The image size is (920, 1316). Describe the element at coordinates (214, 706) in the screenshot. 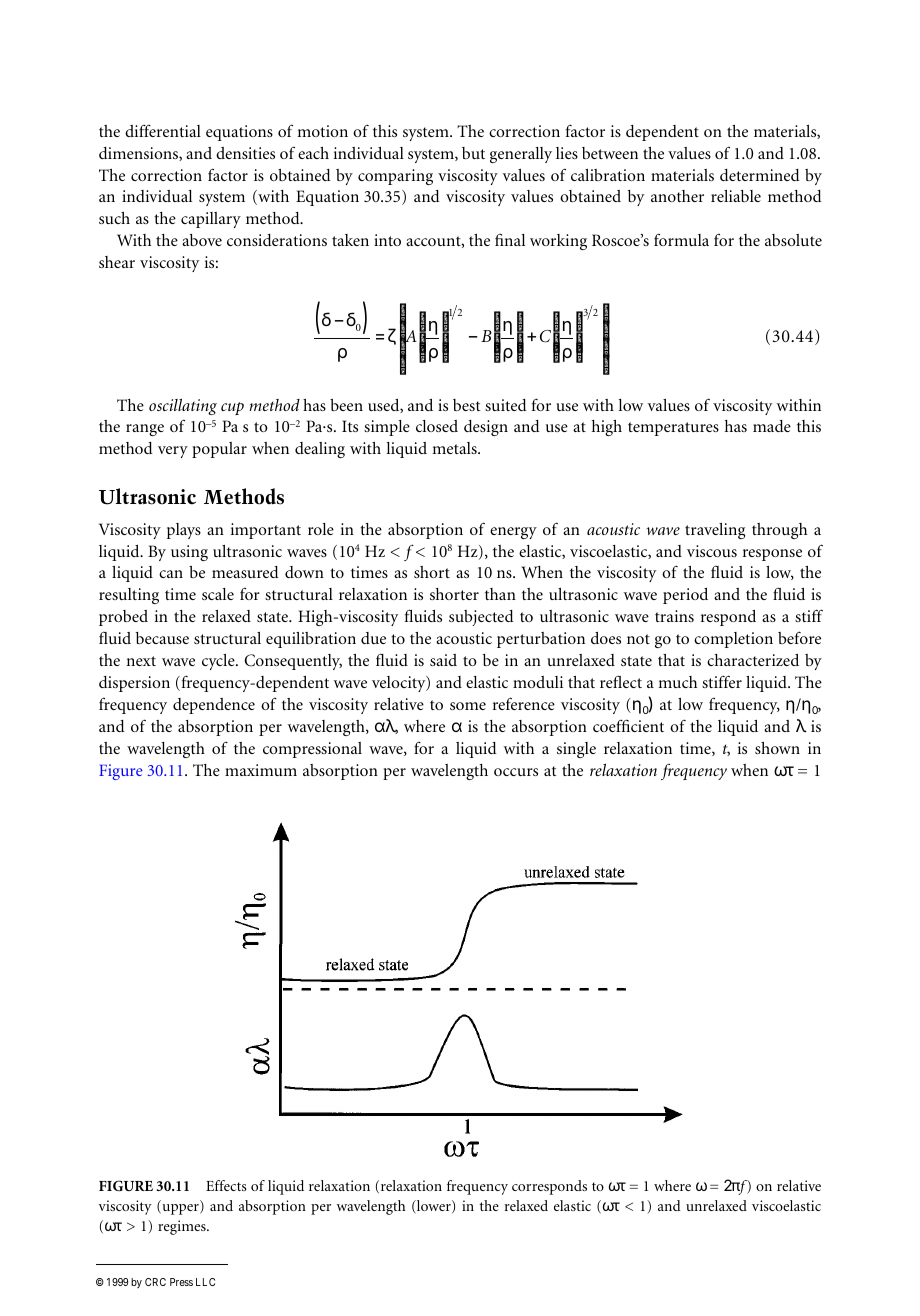

I see `dependence` at that location.
